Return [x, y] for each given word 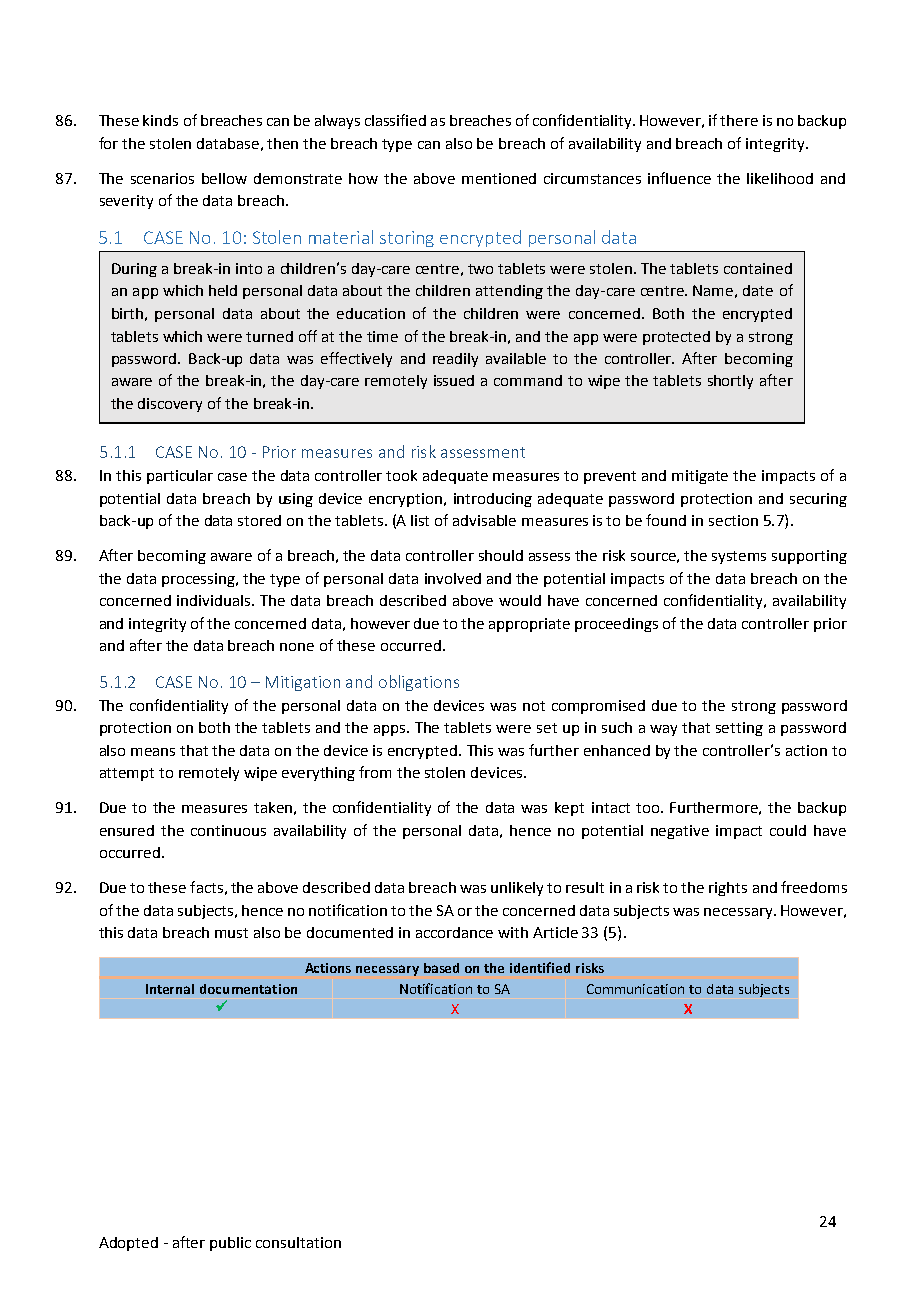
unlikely [517, 889]
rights [728, 889]
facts [206, 887]
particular [180, 477]
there [739, 120]
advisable [484, 520]
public [230, 1244]
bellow [224, 178]
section [733, 520]
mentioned [499, 178]
